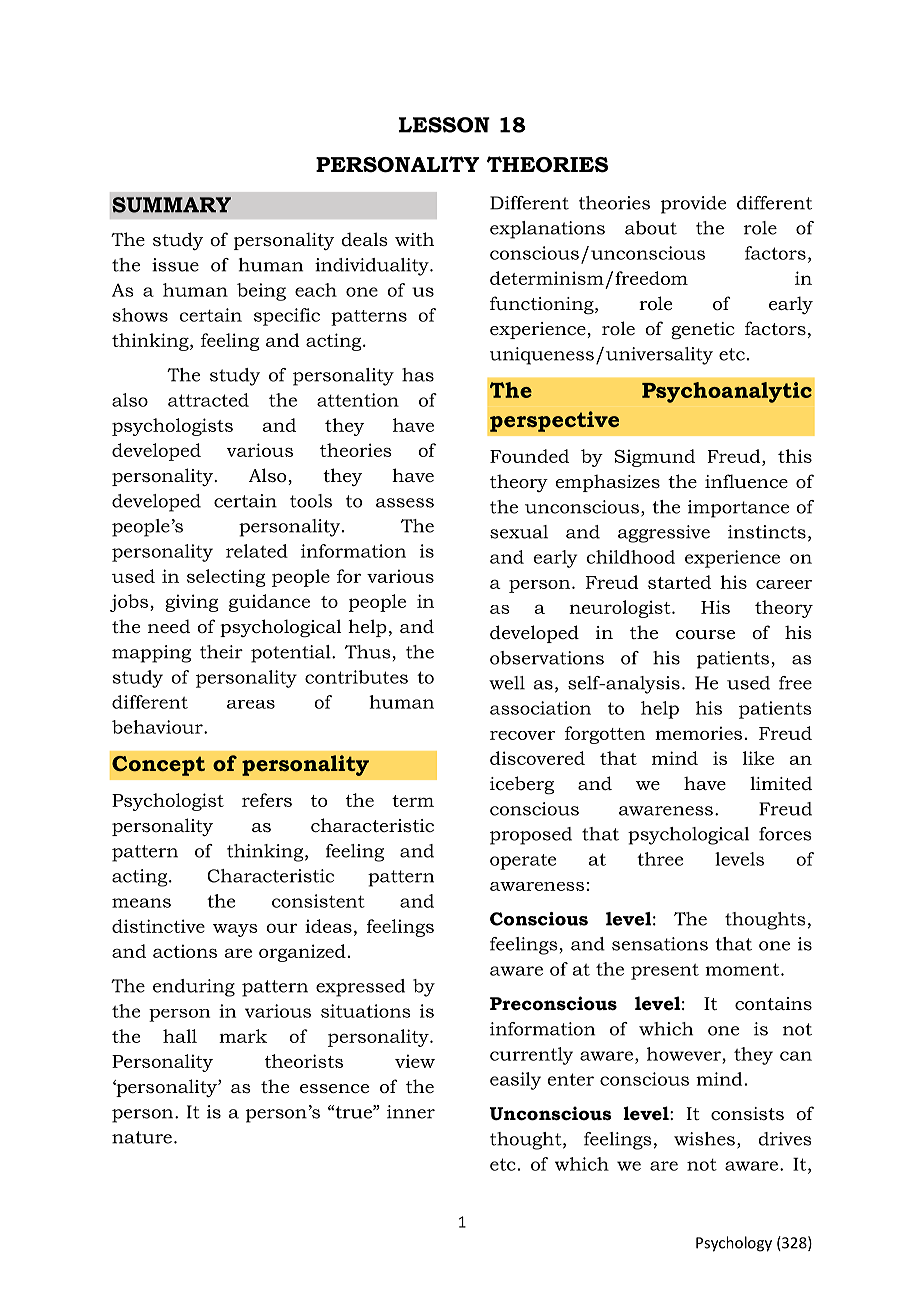 This screenshot has height=1308, width=924. What do you see at coordinates (171, 205) in the screenshot?
I see `SUMMARY` at bounding box center [171, 205].
